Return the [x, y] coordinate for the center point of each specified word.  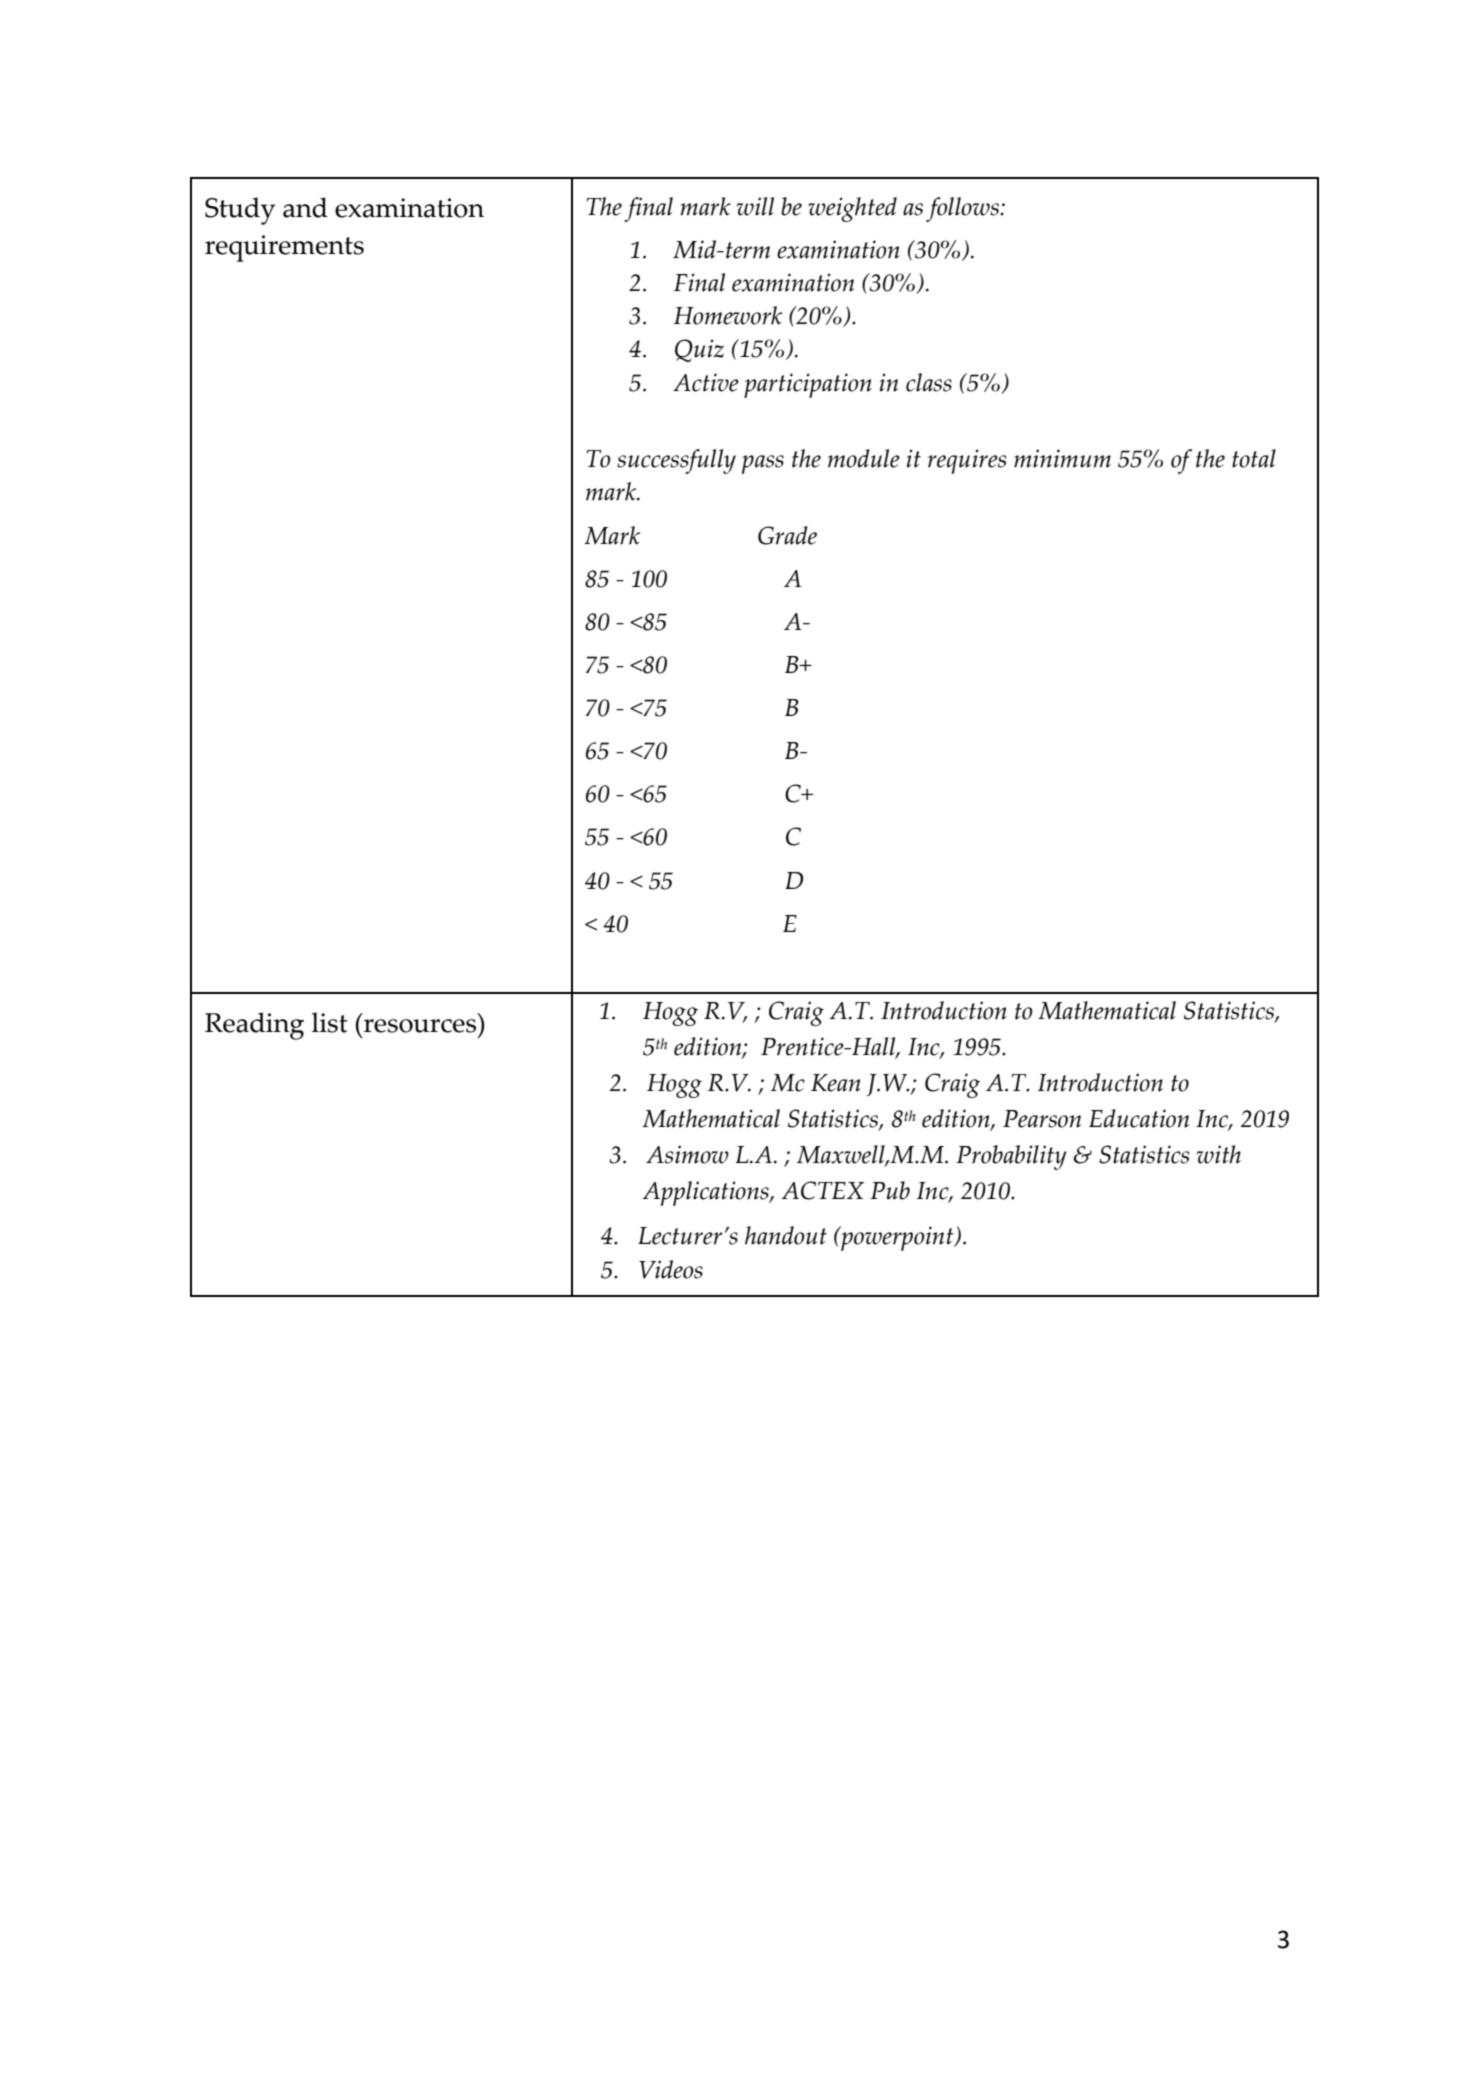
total [1254, 458]
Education [1139, 1118]
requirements [284, 248]
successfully [676, 461]
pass [763, 464]
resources [420, 1026]
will [755, 206]
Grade [787, 535]
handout [786, 1235]
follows [963, 209]
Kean [836, 1083]
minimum [1062, 458]
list [330, 1022]
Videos [671, 1269]
